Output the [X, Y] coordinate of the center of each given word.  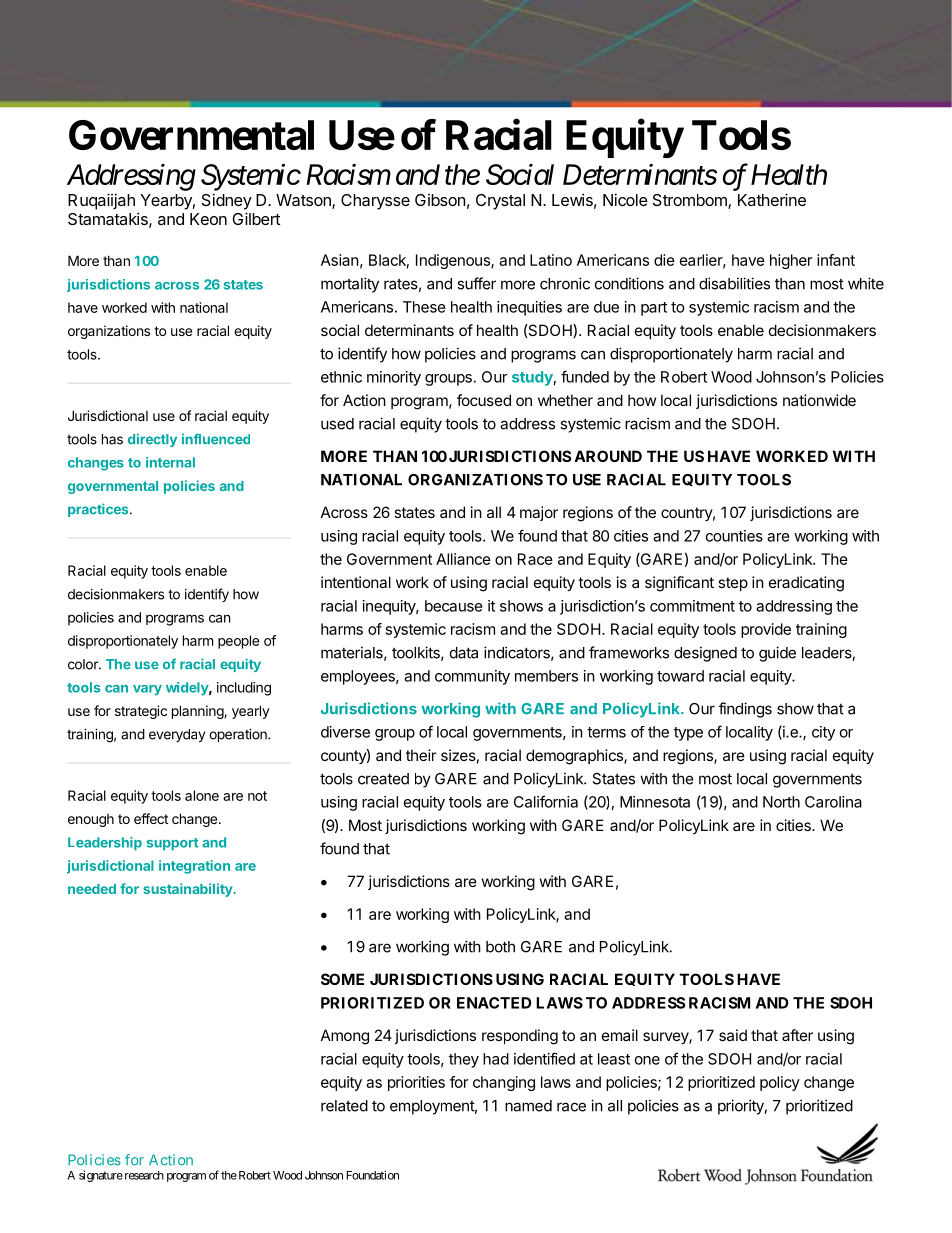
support [172, 844]
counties [734, 536]
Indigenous [454, 261]
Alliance [463, 559]
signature [101, 1176]
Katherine [772, 199]
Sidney [227, 201]
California [546, 801]
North [781, 802]
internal [170, 462]
